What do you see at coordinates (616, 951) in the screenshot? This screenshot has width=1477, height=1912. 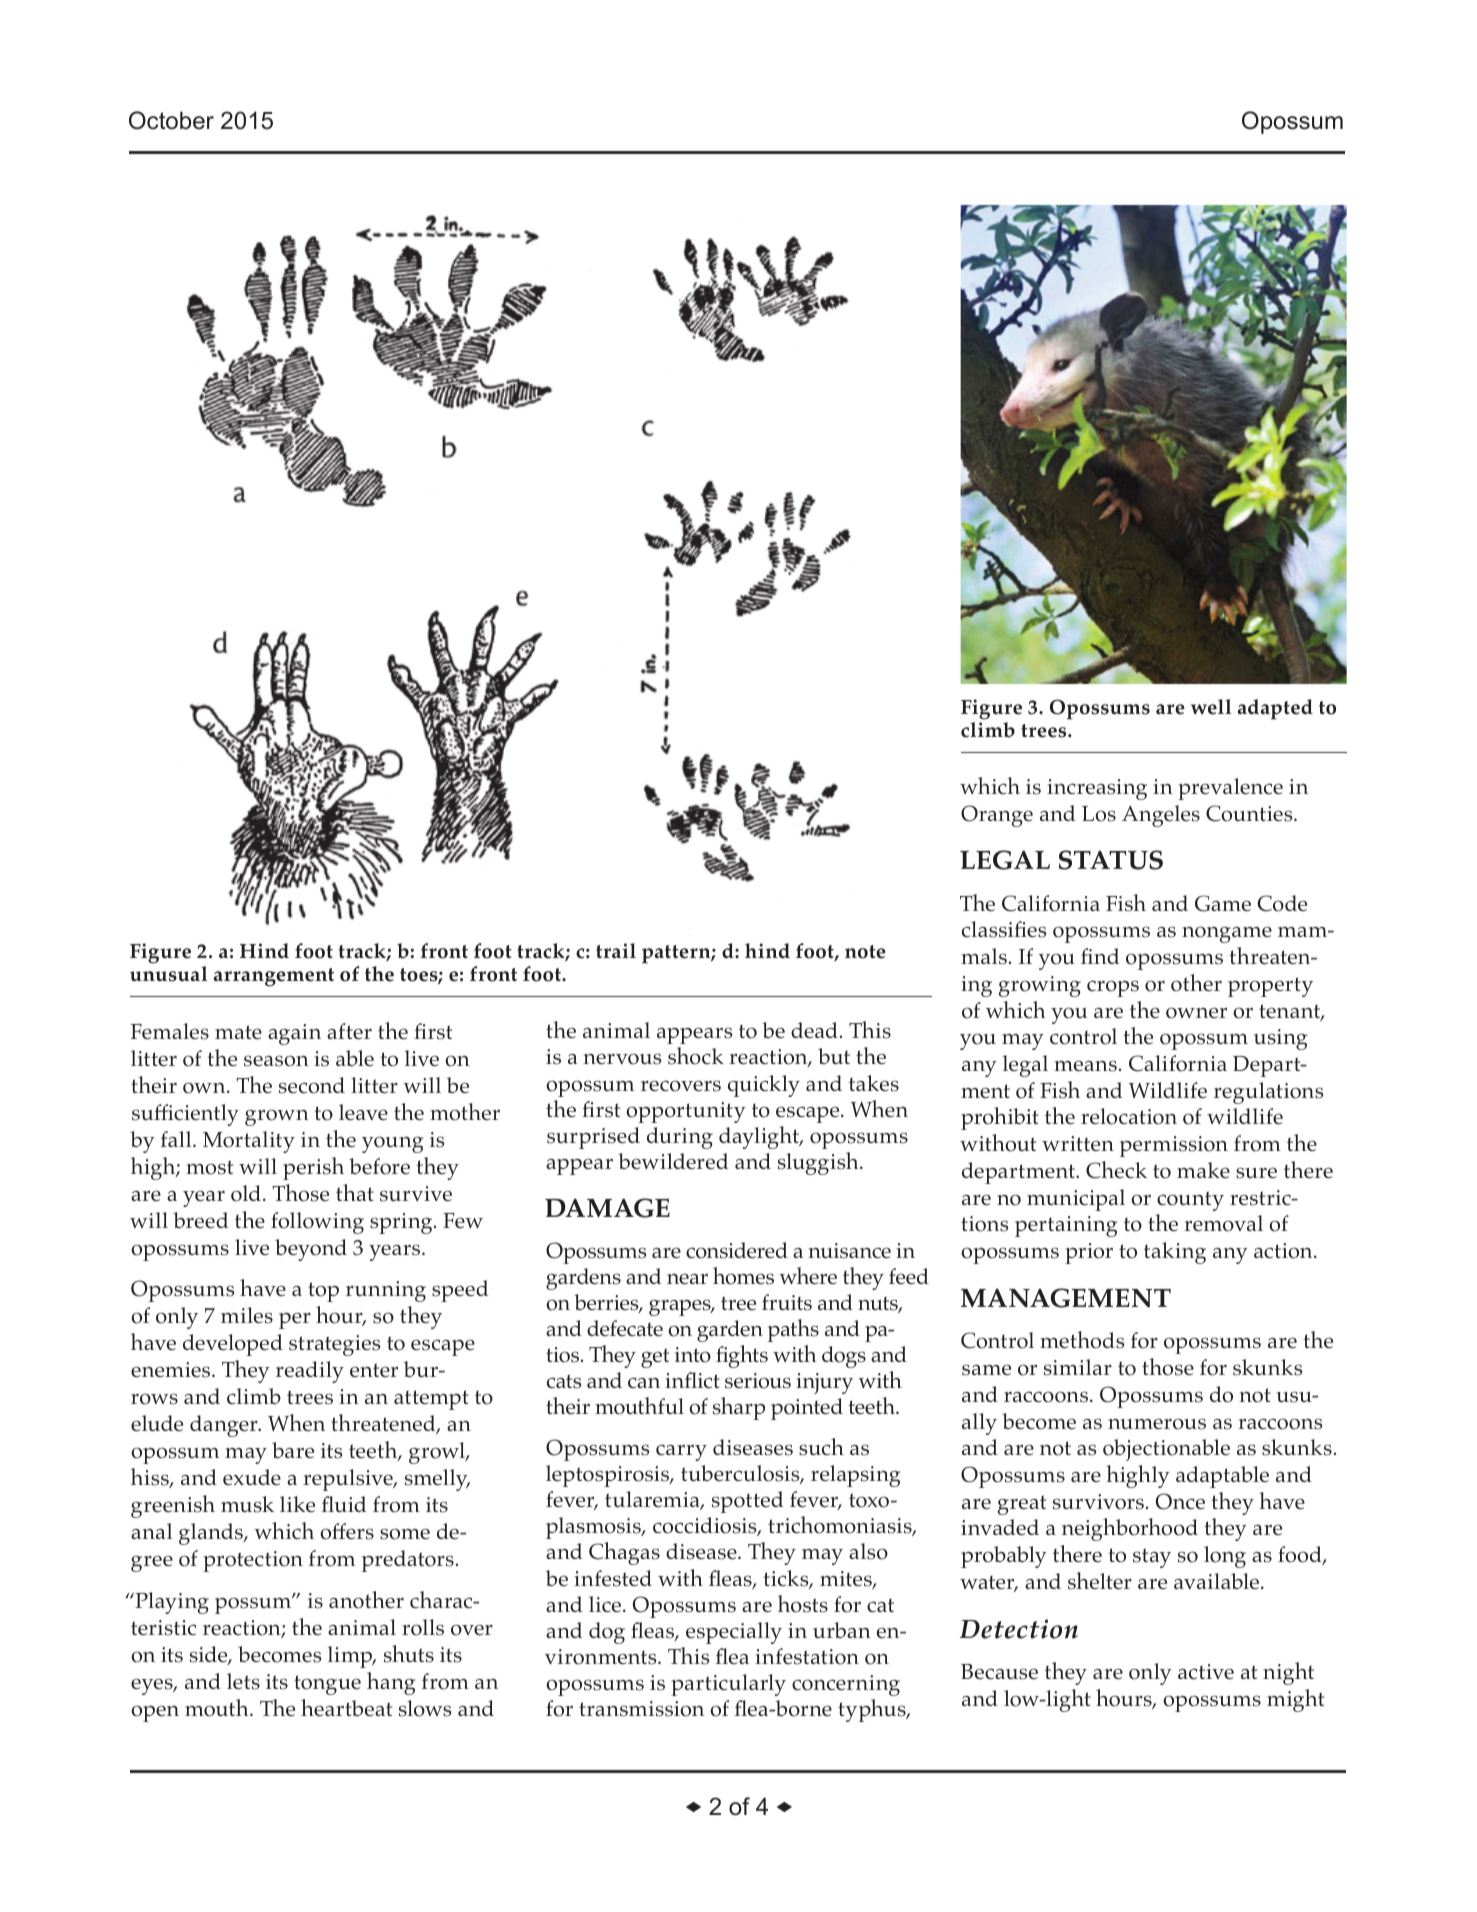 I see `trail` at bounding box center [616, 951].
